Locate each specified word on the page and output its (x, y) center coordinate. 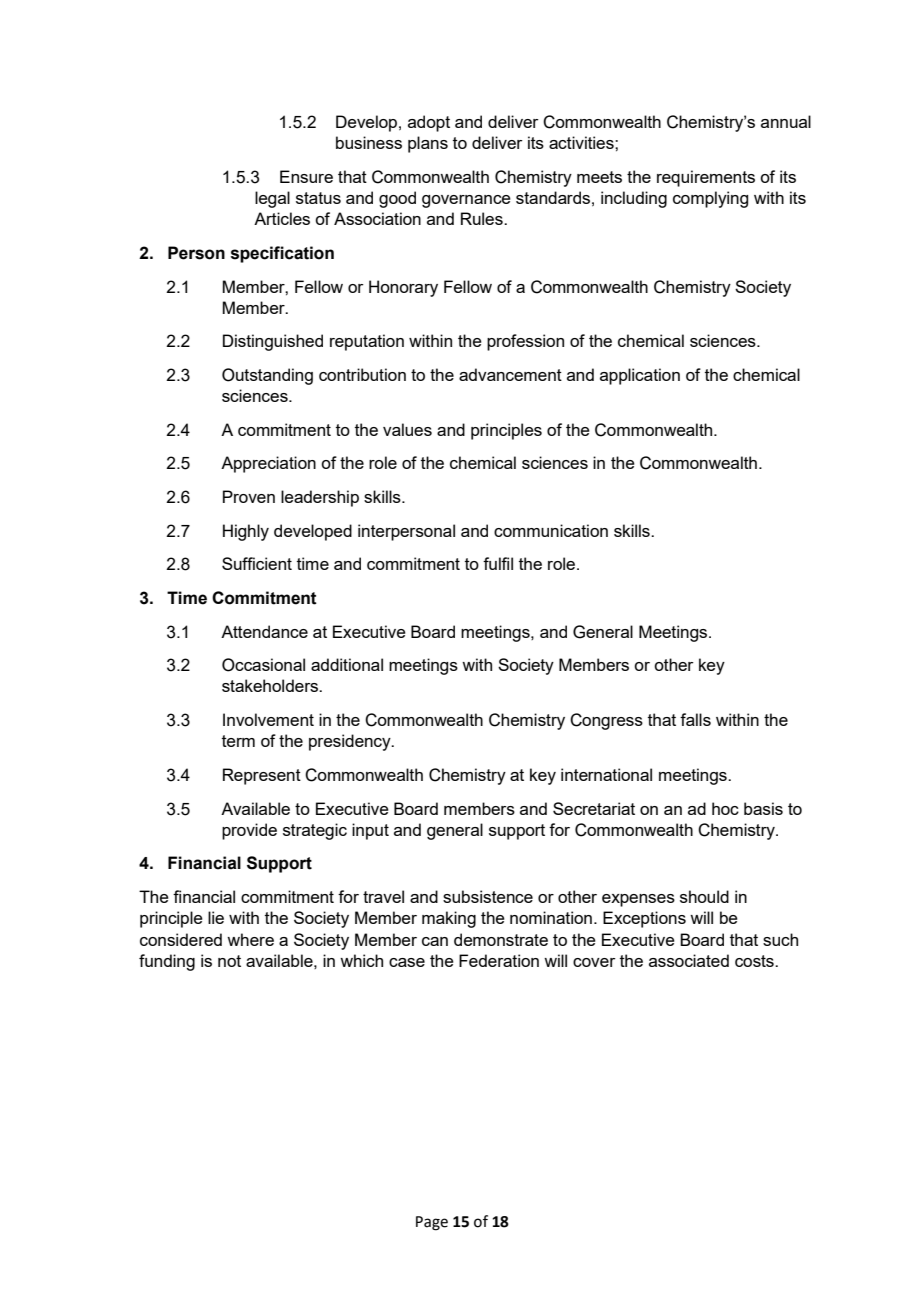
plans (428, 144)
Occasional (263, 665)
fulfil (498, 563)
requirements (706, 178)
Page (432, 1223)
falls (695, 719)
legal (272, 199)
